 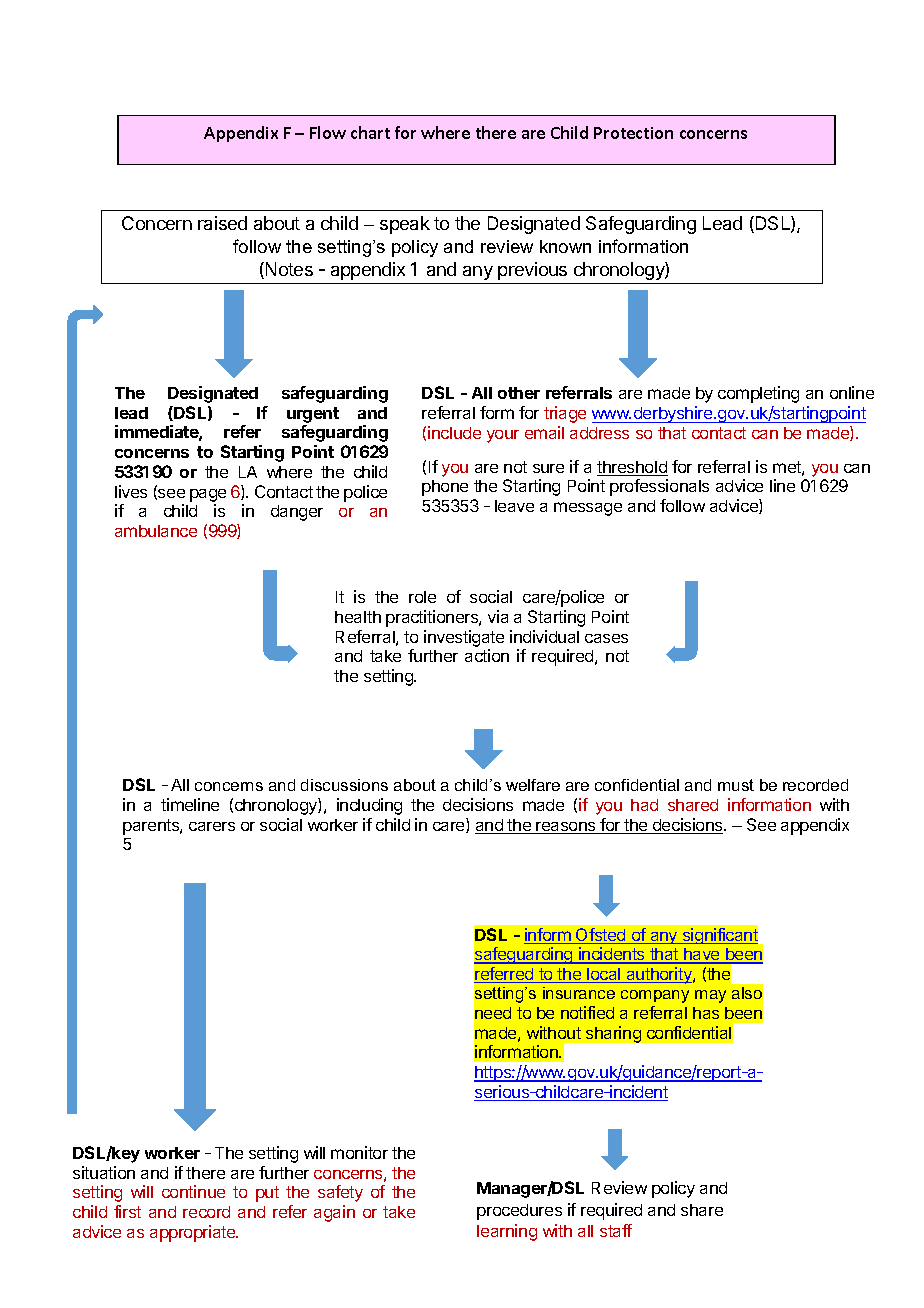 What do you see at coordinates (454, 432) in the screenshot?
I see `include` at bounding box center [454, 432].
